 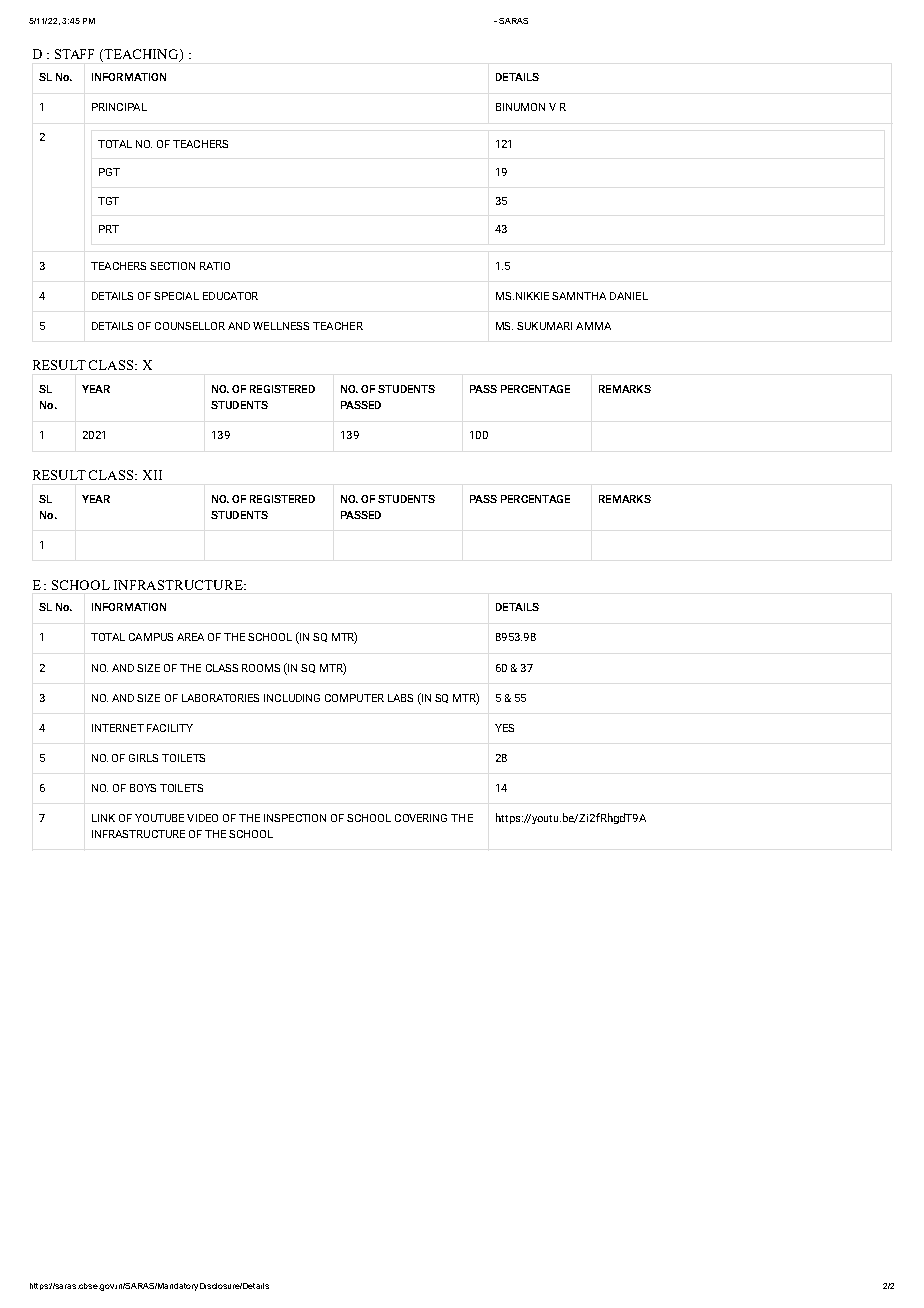 What do you see at coordinates (629, 296) in the screenshot?
I see `DANIEL` at bounding box center [629, 296].
